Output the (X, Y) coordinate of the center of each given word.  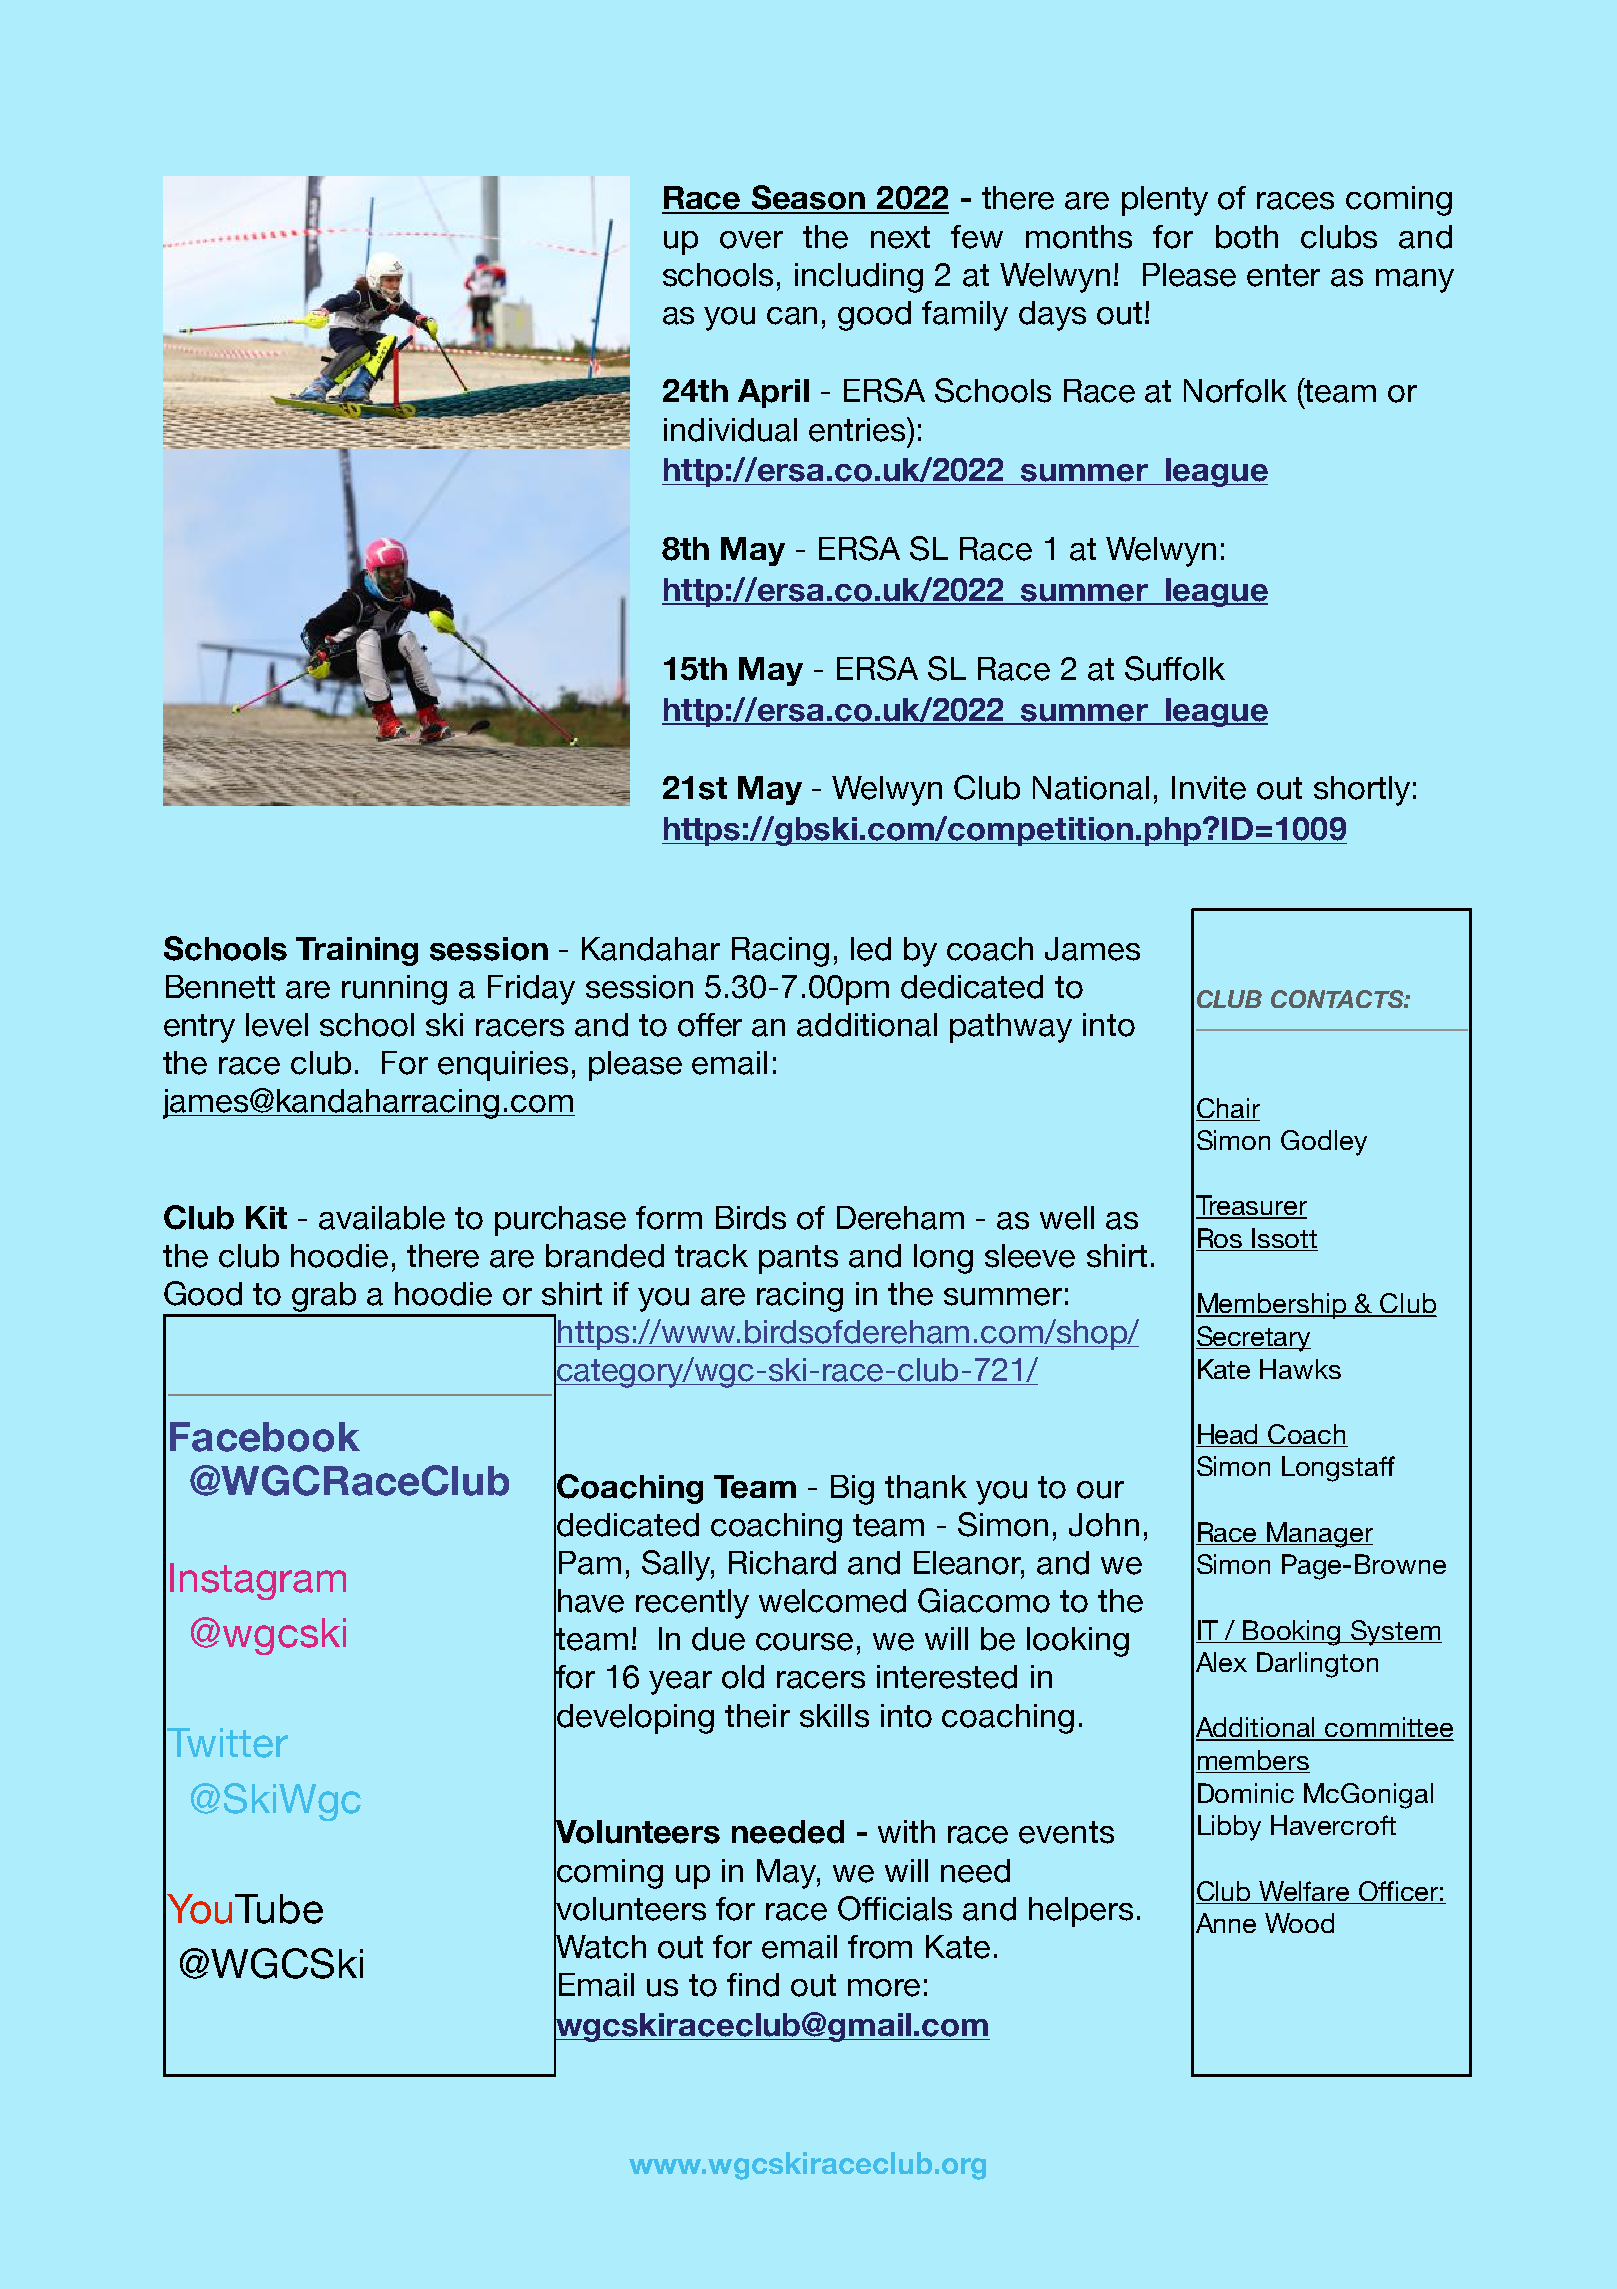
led (871, 949)
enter (1283, 275)
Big (852, 1490)
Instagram (258, 1581)
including (859, 278)
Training (357, 951)
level (277, 1025)
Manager (1319, 1535)
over (751, 240)
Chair (1228, 1108)
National (1091, 788)
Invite (1209, 788)
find (753, 1985)
